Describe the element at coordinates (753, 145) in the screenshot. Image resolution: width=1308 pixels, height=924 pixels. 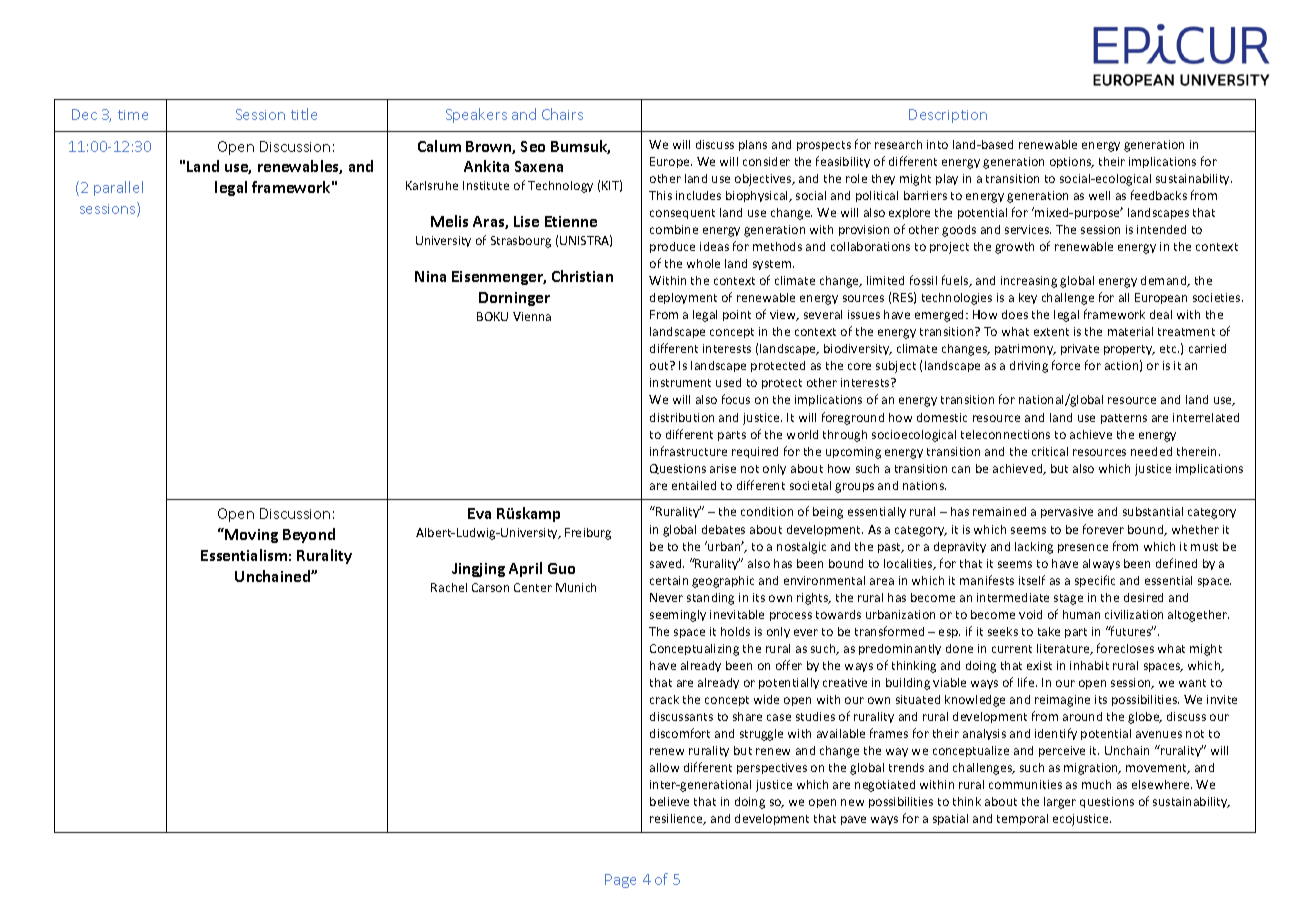
I see `plans` at that location.
